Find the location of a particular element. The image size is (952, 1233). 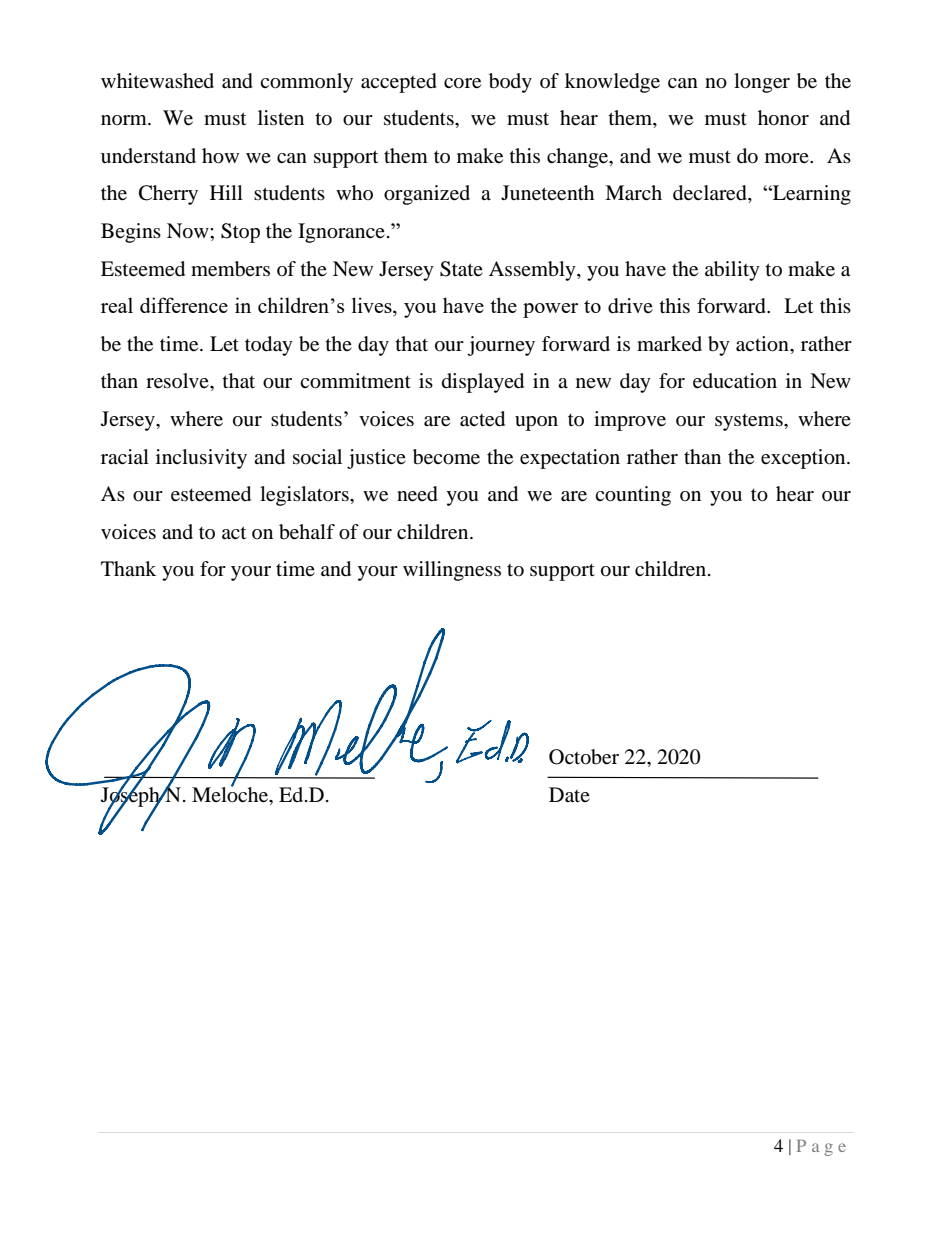

inclusivity is located at coordinates (201, 459).
